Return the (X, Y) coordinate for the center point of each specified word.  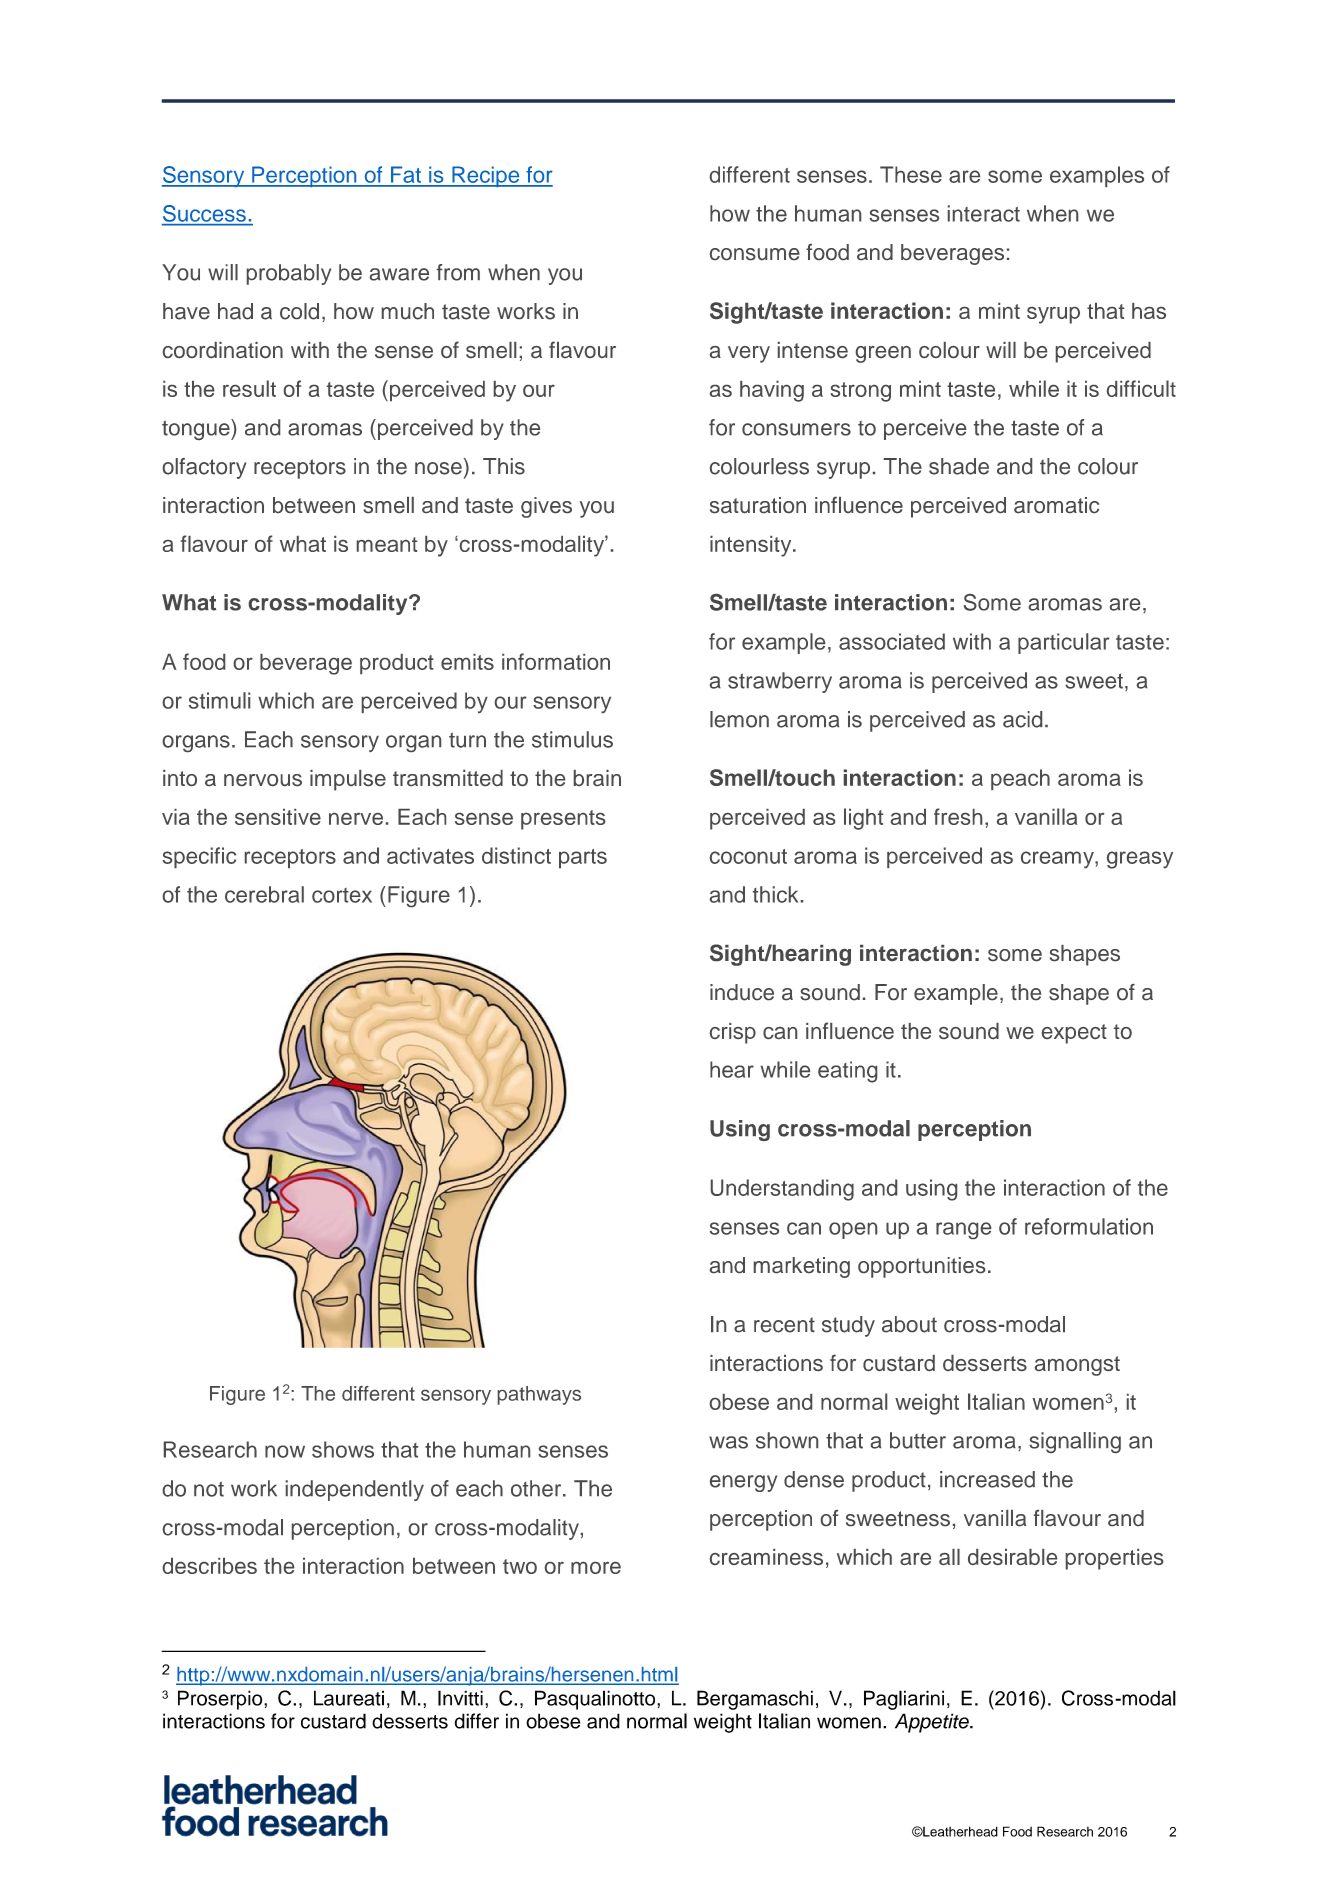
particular (1064, 643)
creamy (1058, 860)
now (285, 1451)
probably (289, 274)
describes (210, 1566)
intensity (752, 546)
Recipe (486, 176)
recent (784, 1325)
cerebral (264, 894)
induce (742, 992)
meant (387, 544)
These (911, 174)
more (596, 1568)
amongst (1077, 1366)
